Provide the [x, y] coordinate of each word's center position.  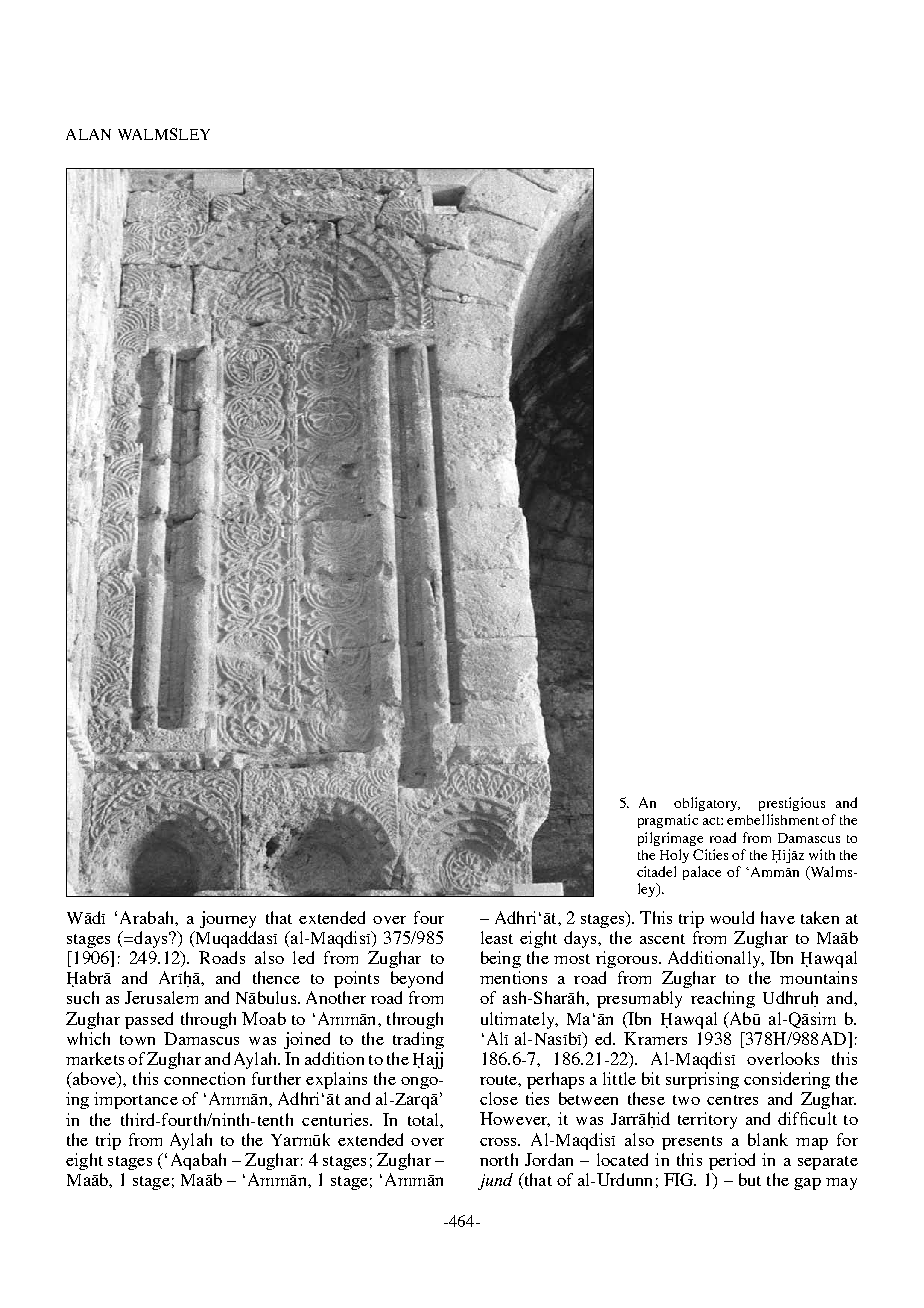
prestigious [792, 804]
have [778, 917]
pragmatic [668, 821]
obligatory [707, 804]
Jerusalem [161, 997]
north [499, 1159]
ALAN [88, 134]
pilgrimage [670, 839]
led [303, 957]
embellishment [773, 819]
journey [228, 919]
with [822, 854]
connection [204, 1078]
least [497, 937]
